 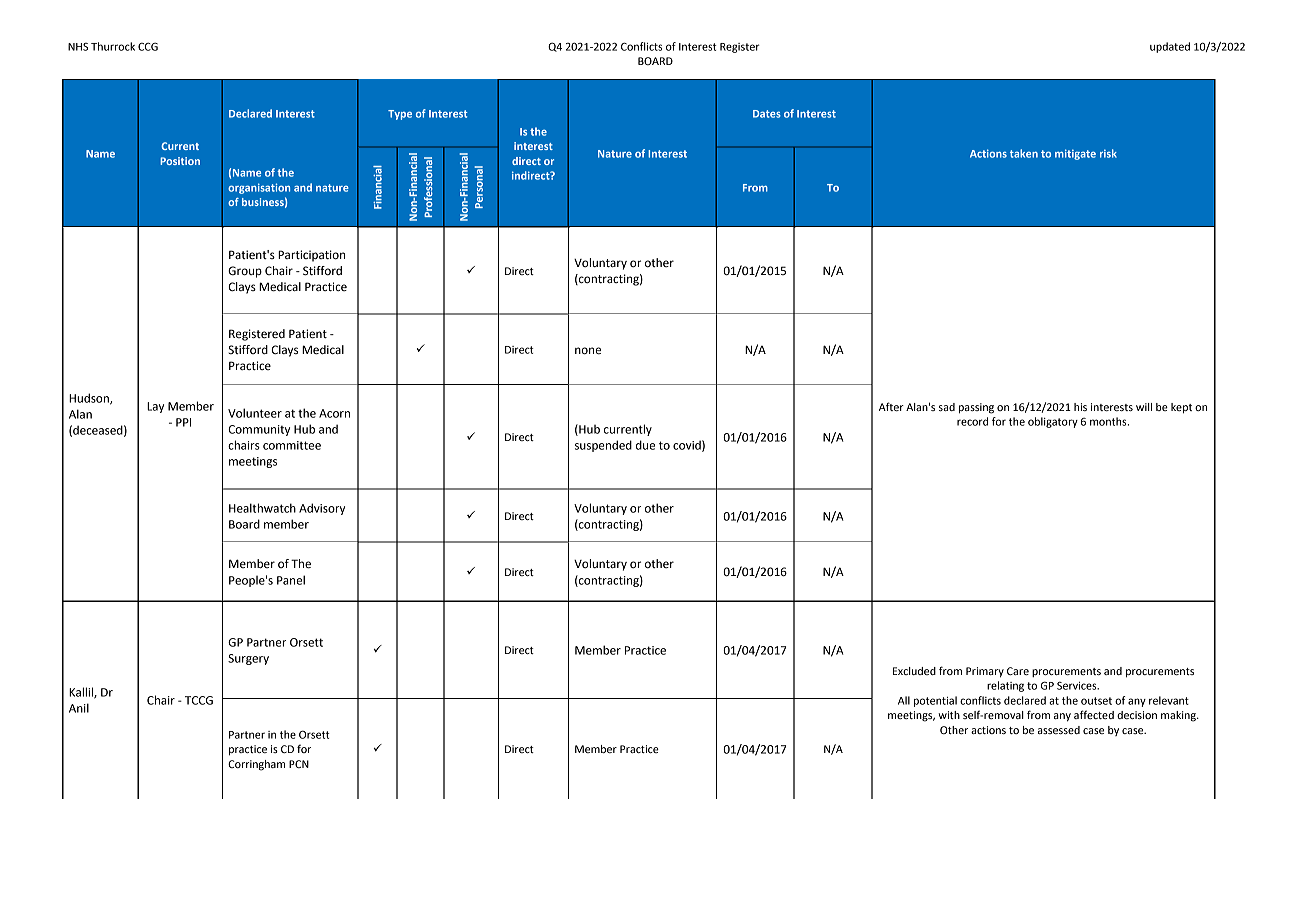 What do you see at coordinates (292, 445) in the image?
I see `committee` at bounding box center [292, 445].
